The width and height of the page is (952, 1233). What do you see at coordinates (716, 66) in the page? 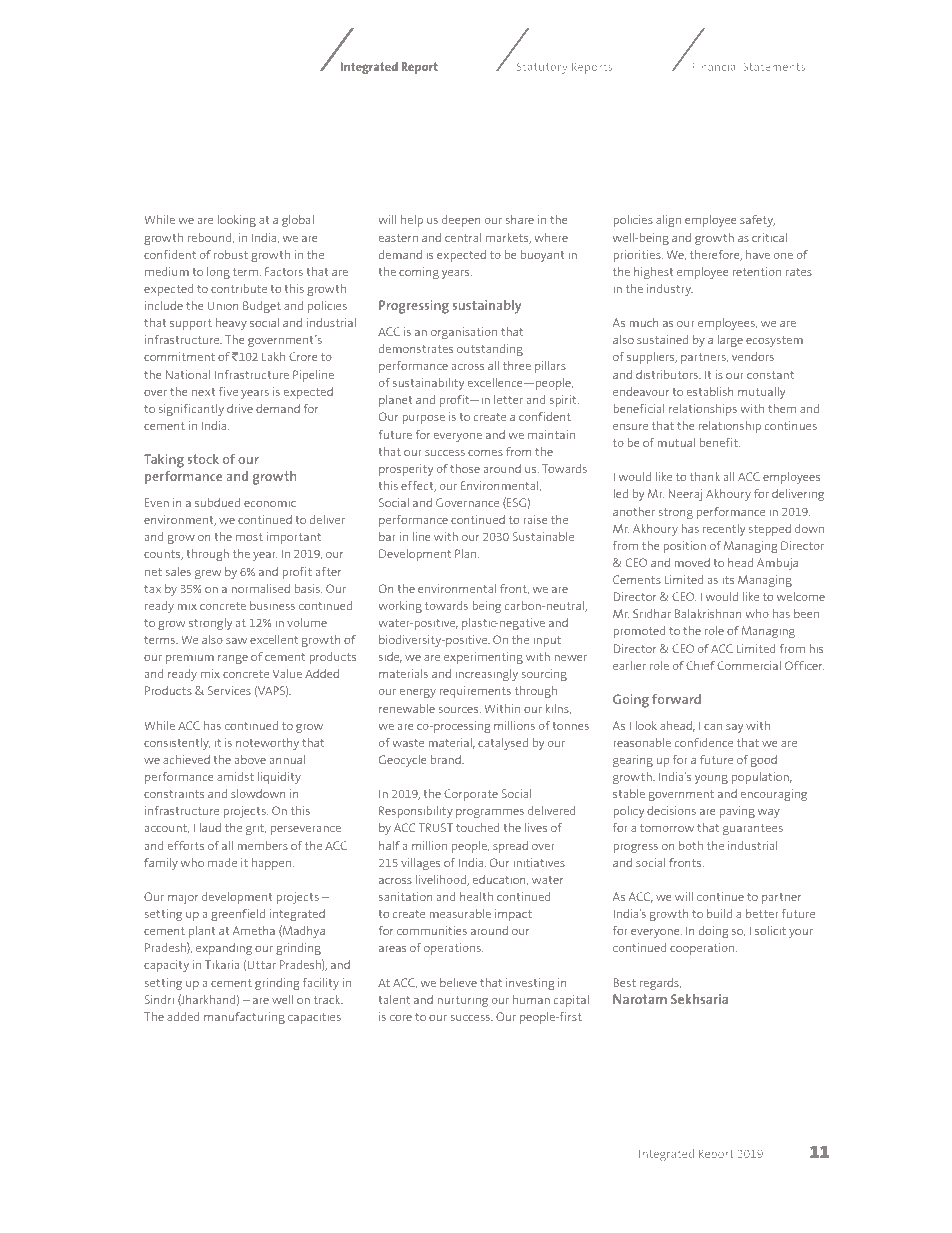
I see `Financial` at bounding box center [716, 66].
